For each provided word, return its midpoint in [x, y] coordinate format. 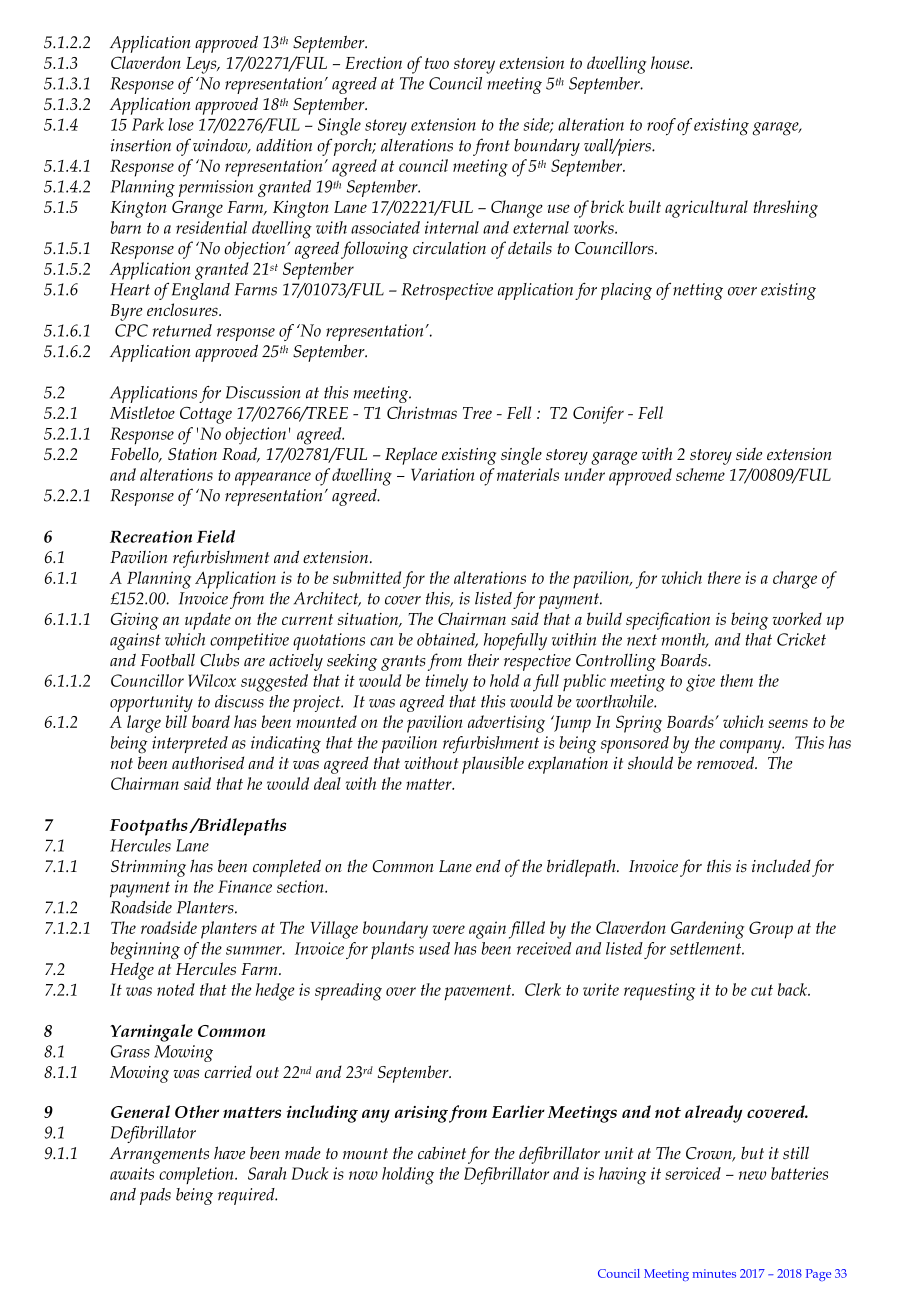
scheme [700, 474]
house [671, 62]
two [437, 63]
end [488, 866]
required [247, 1196]
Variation [443, 474]
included [781, 866]
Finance [245, 886]
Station [192, 454]
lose [181, 124]
